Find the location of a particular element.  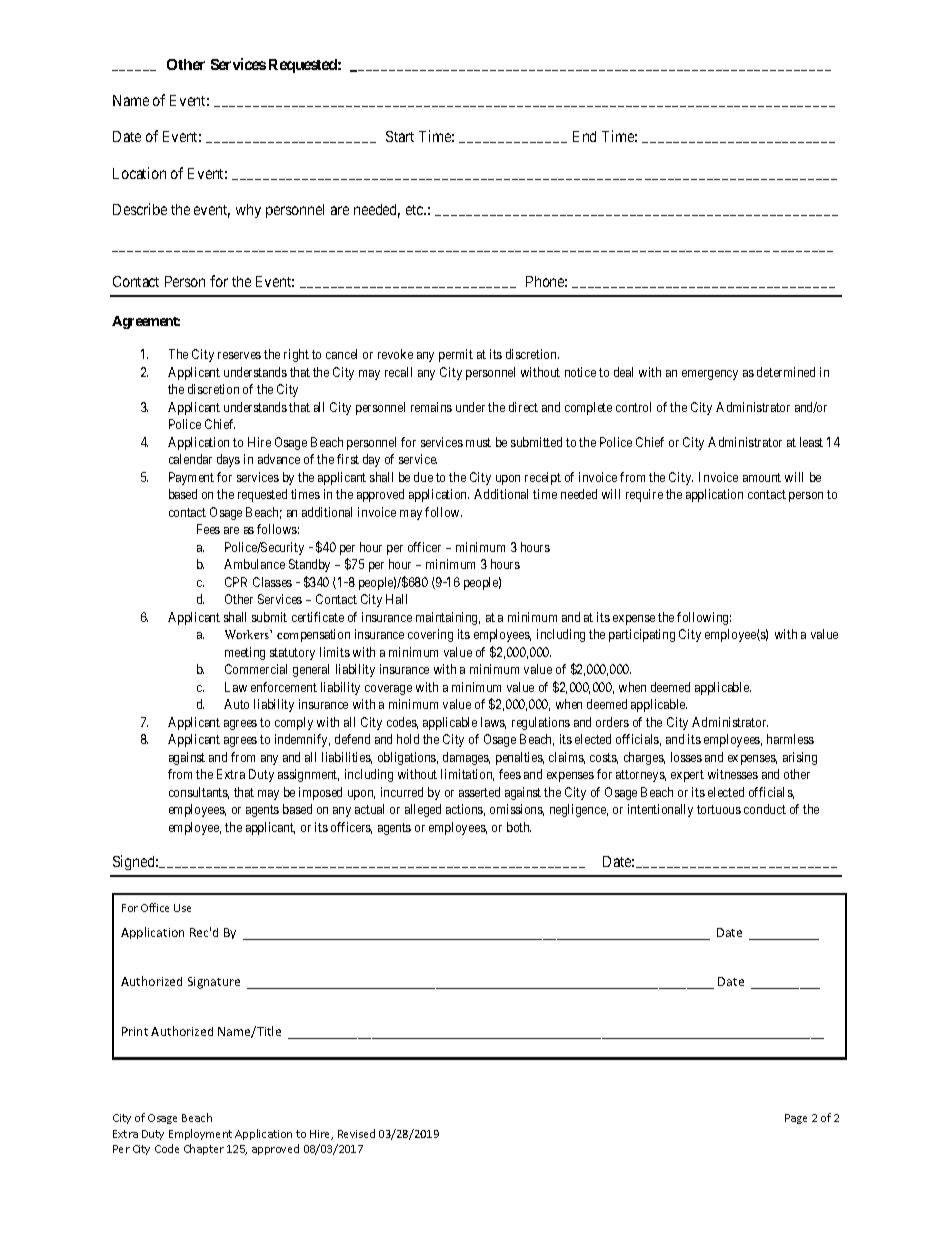

why is located at coordinates (248, 211).
